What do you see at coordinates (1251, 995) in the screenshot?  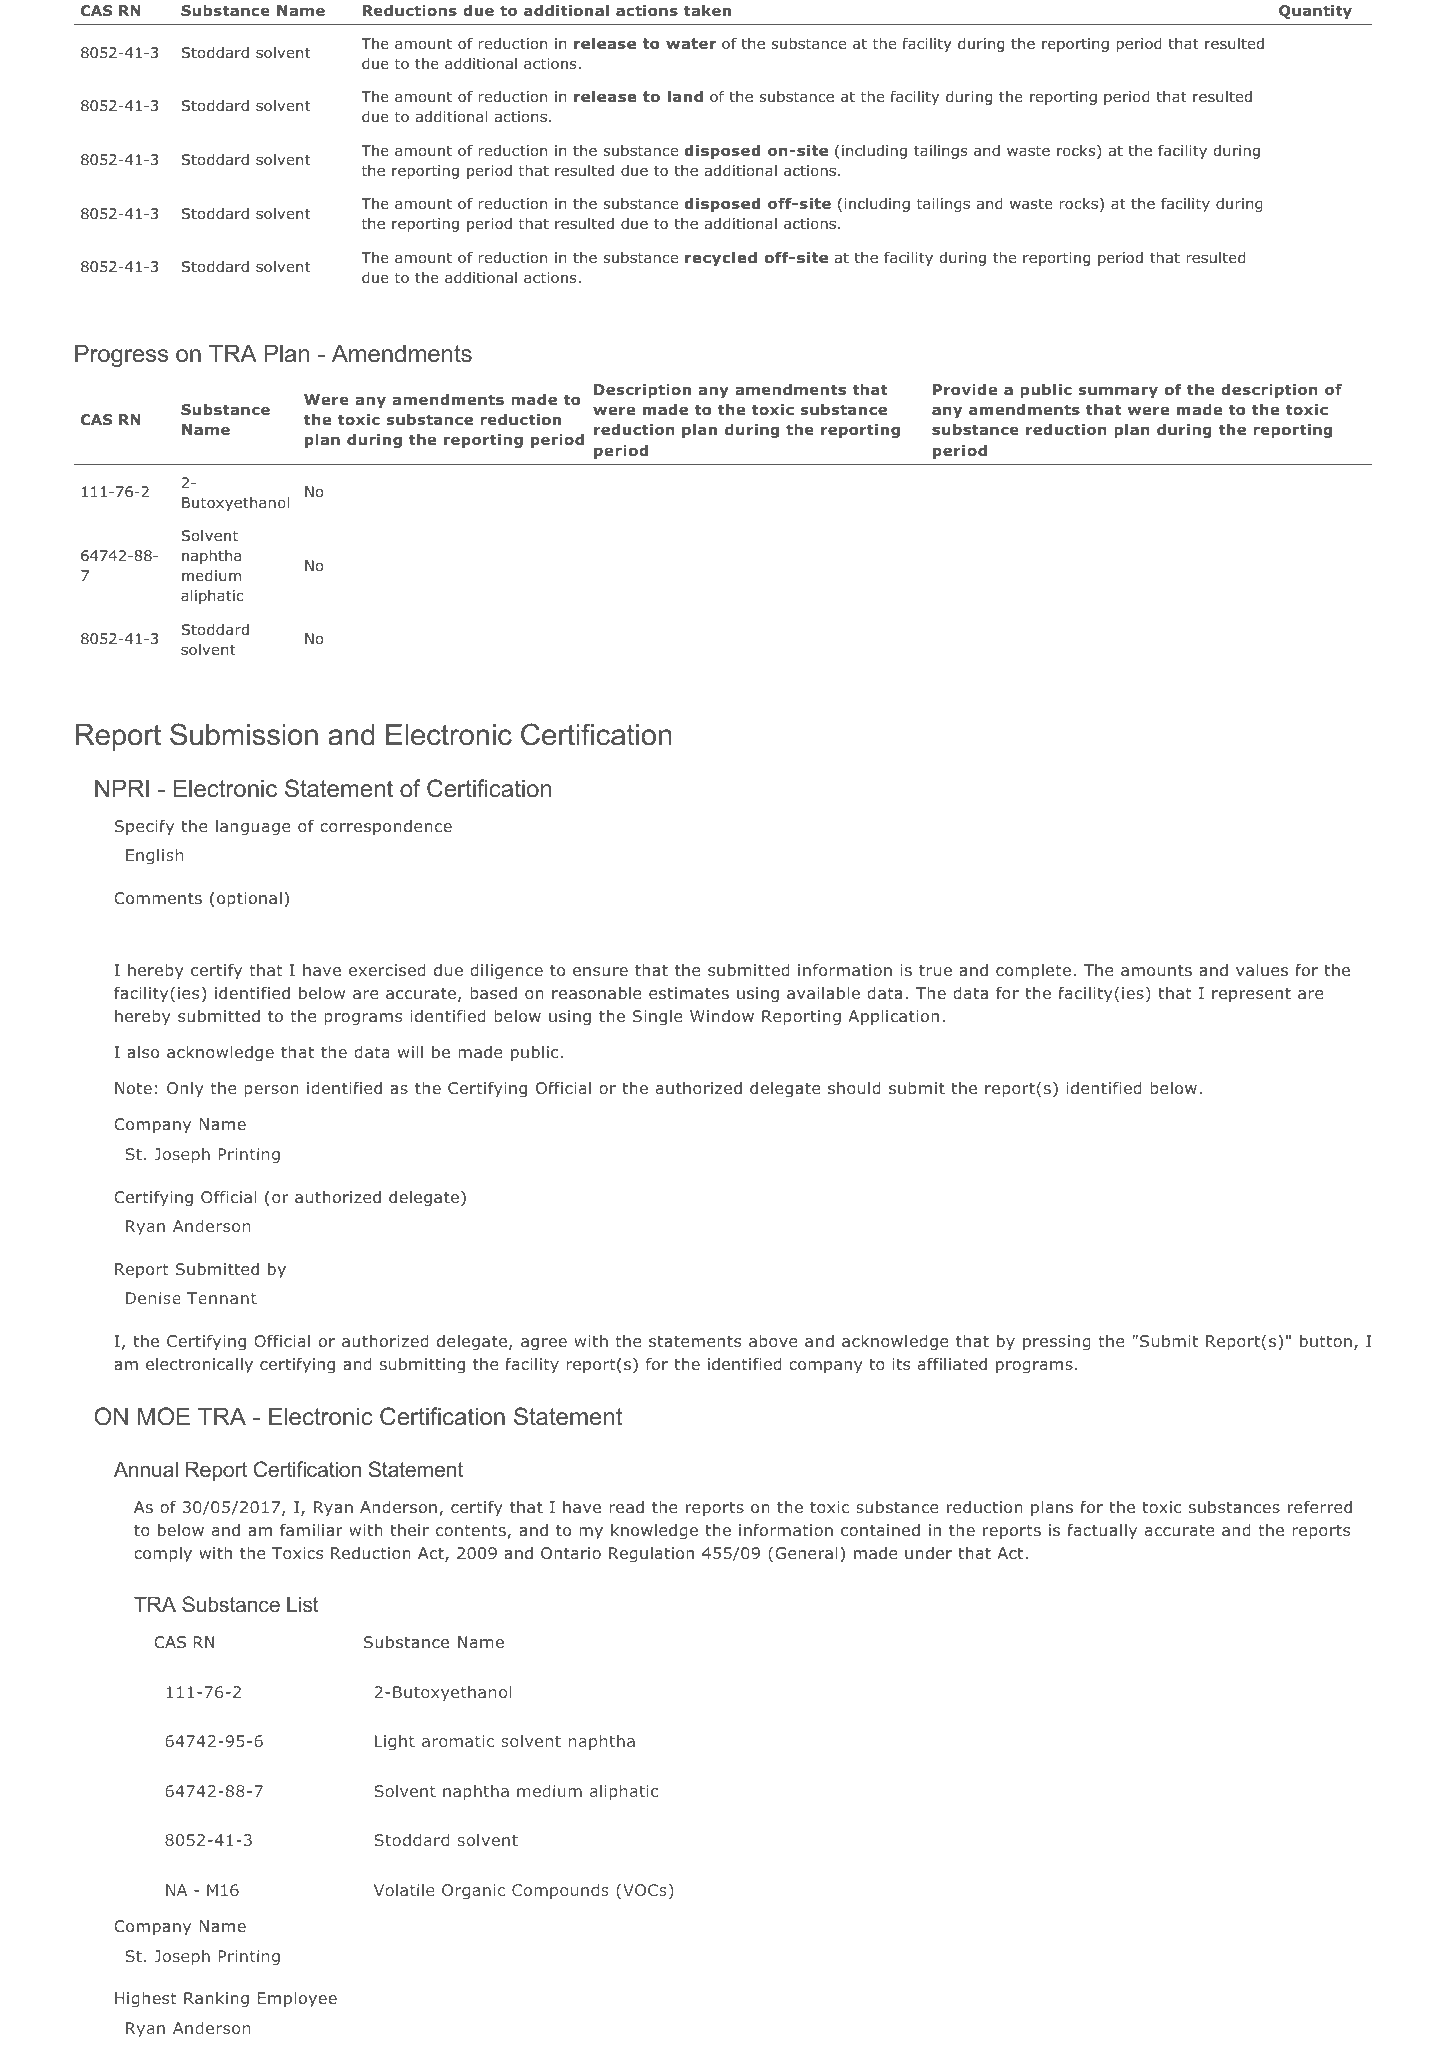 I see `represent` at bounding box center [1251, 995].
